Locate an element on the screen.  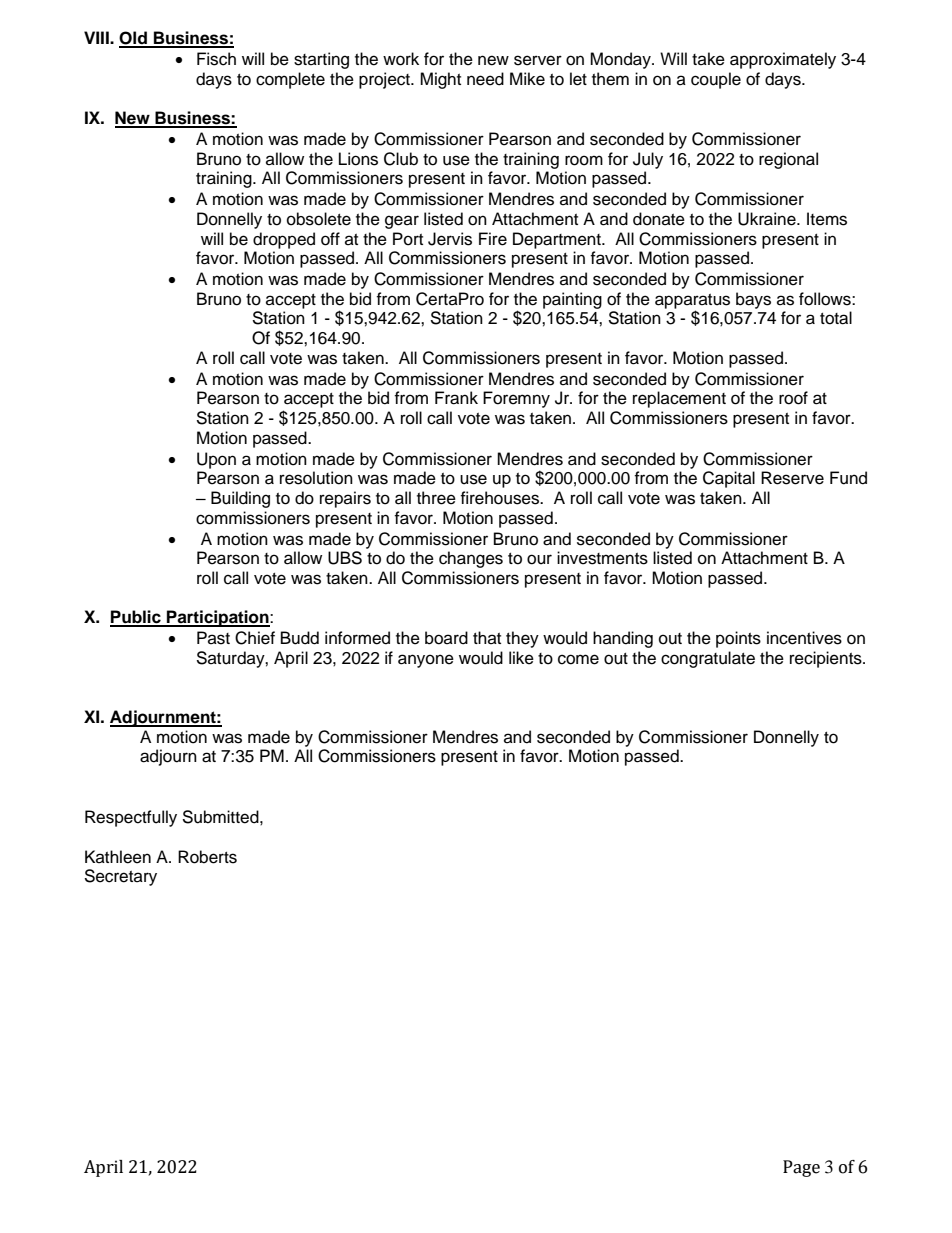
Frank is located at coordinates (456, 398).
